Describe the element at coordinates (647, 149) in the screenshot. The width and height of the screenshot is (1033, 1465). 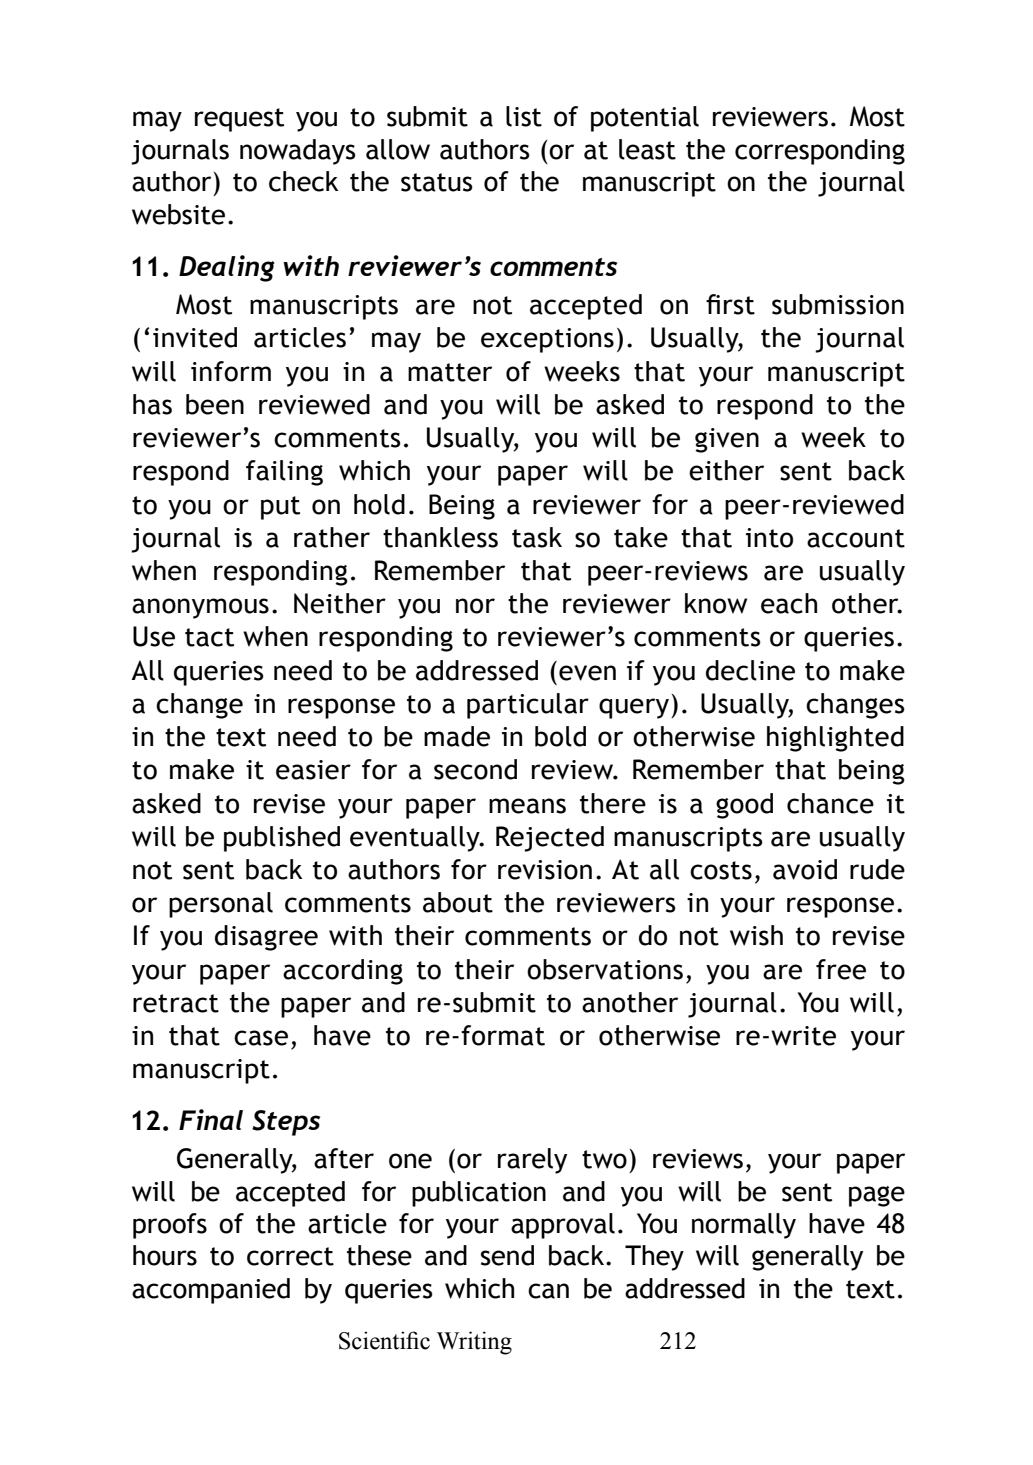
I see `least` at that location.
